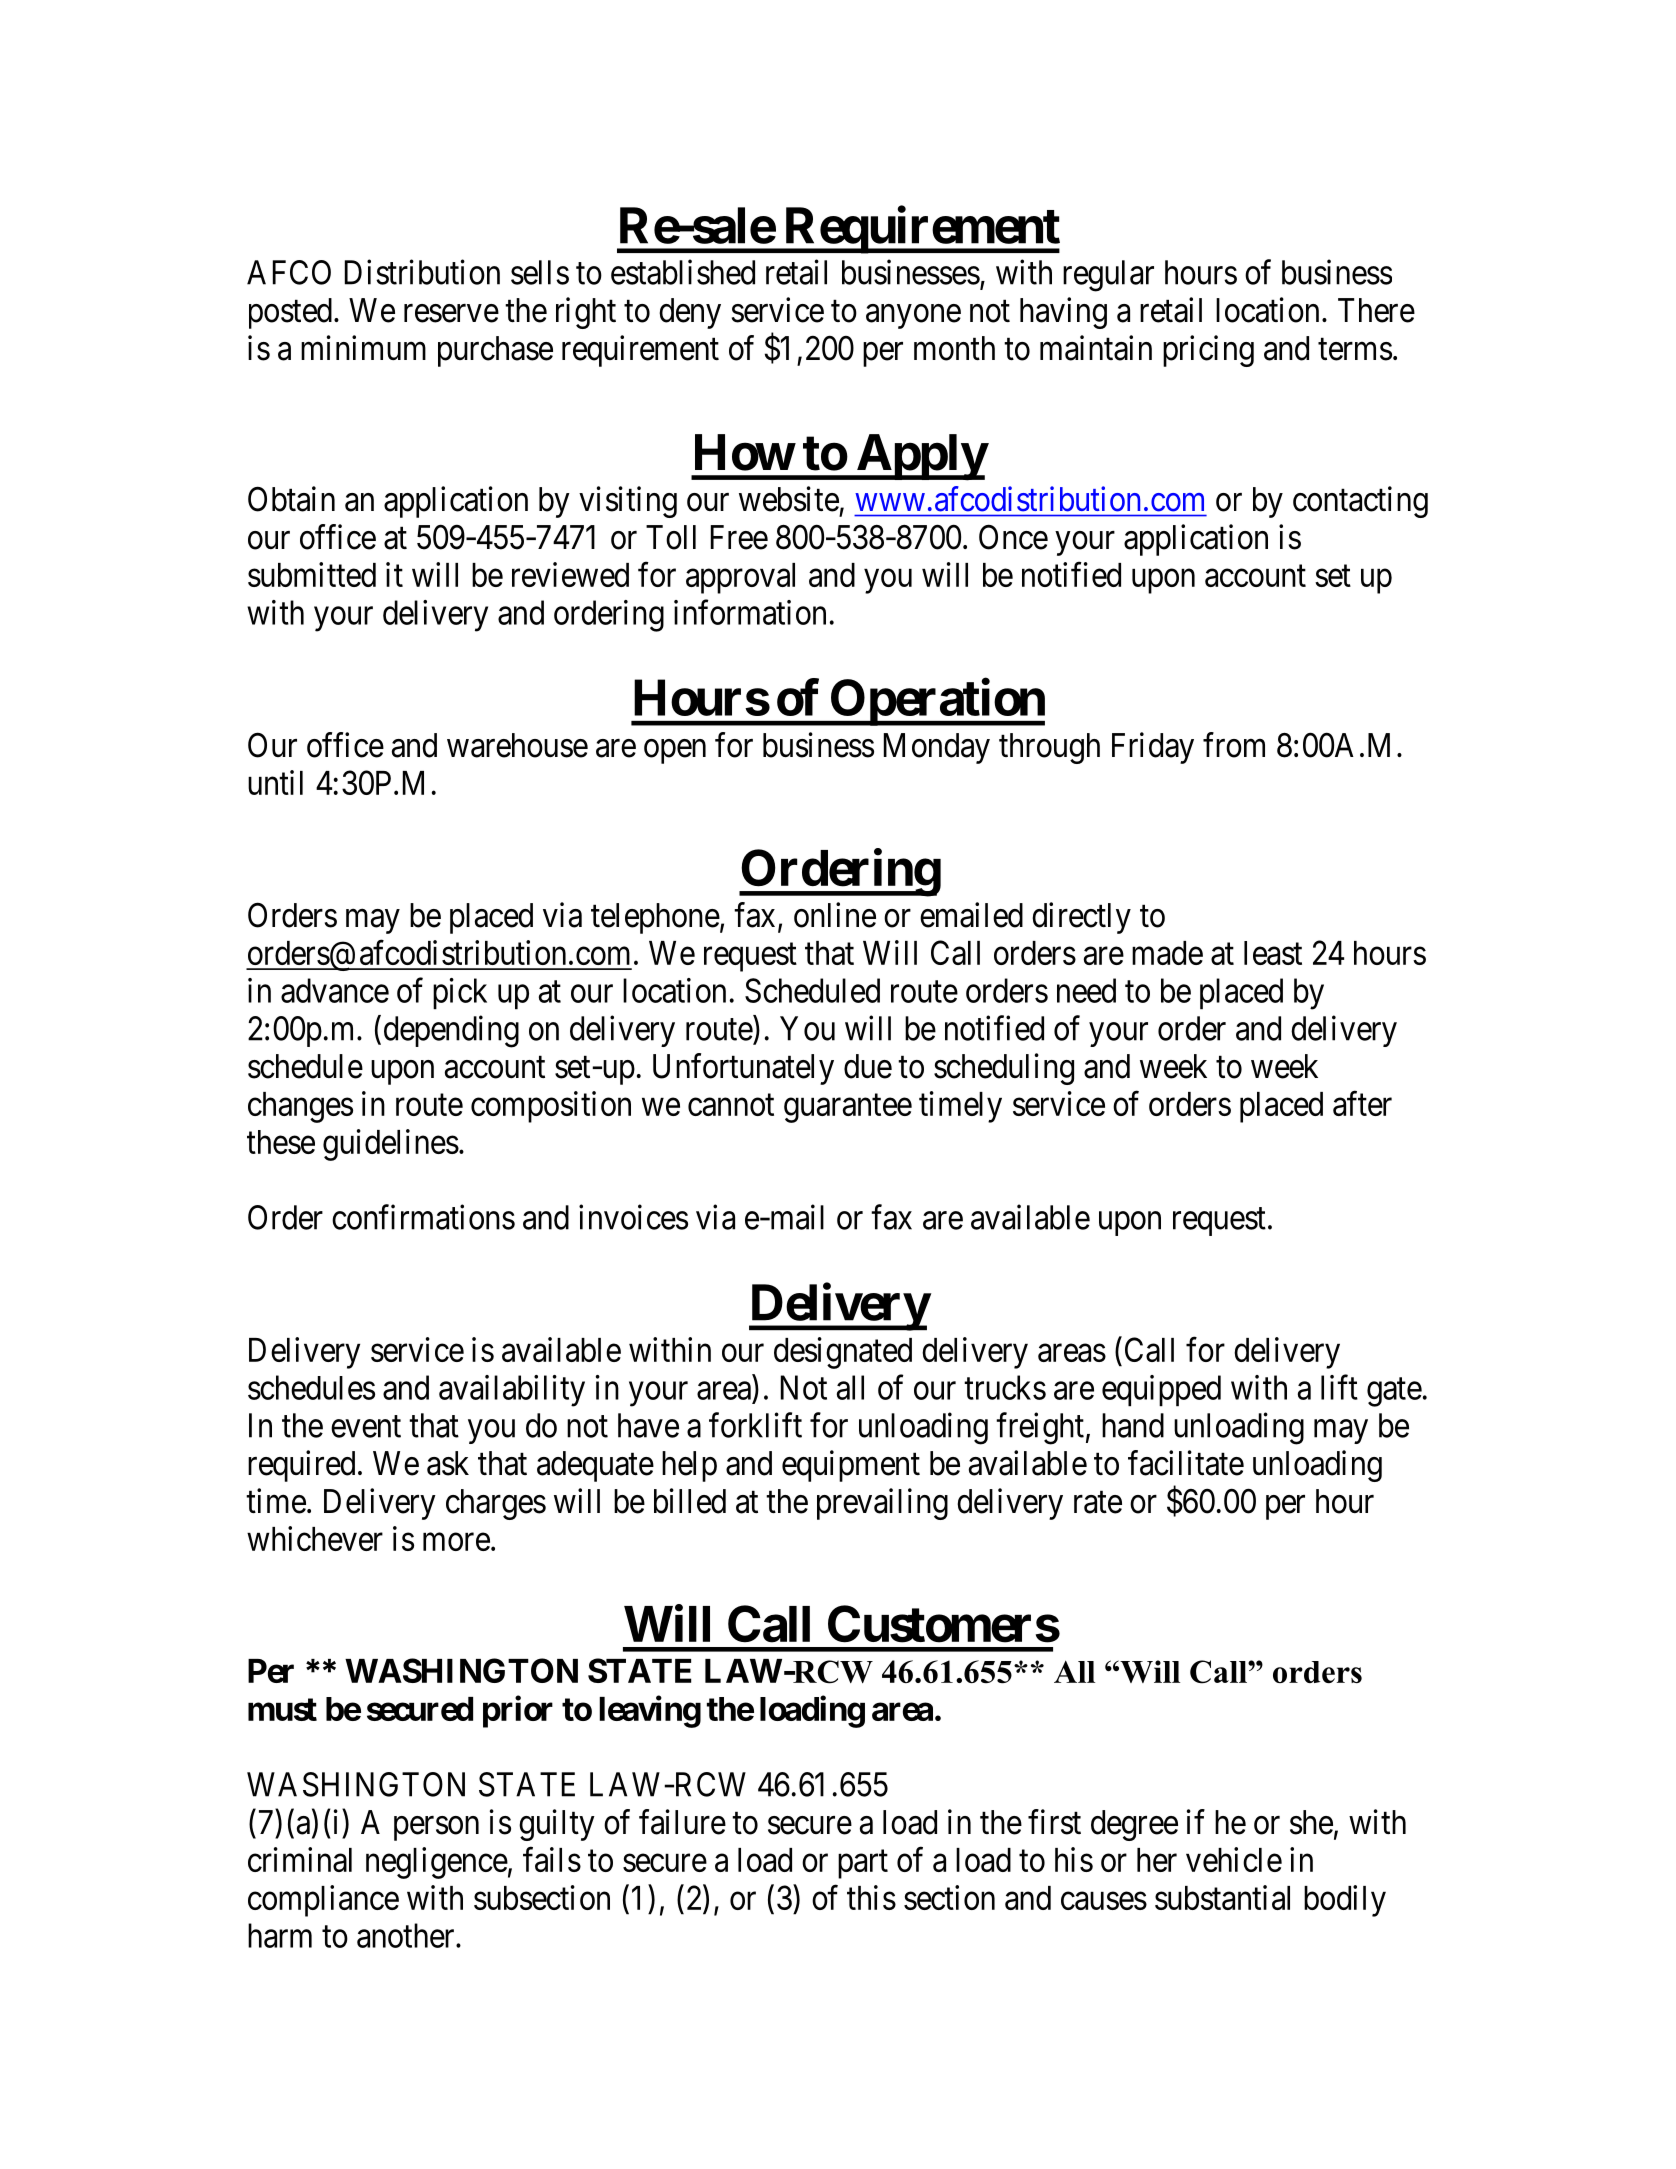 The image size is (1676, 2169). Describe the element at coordinates (1186, 1463) in the page. I see `facilitate` at that location.
